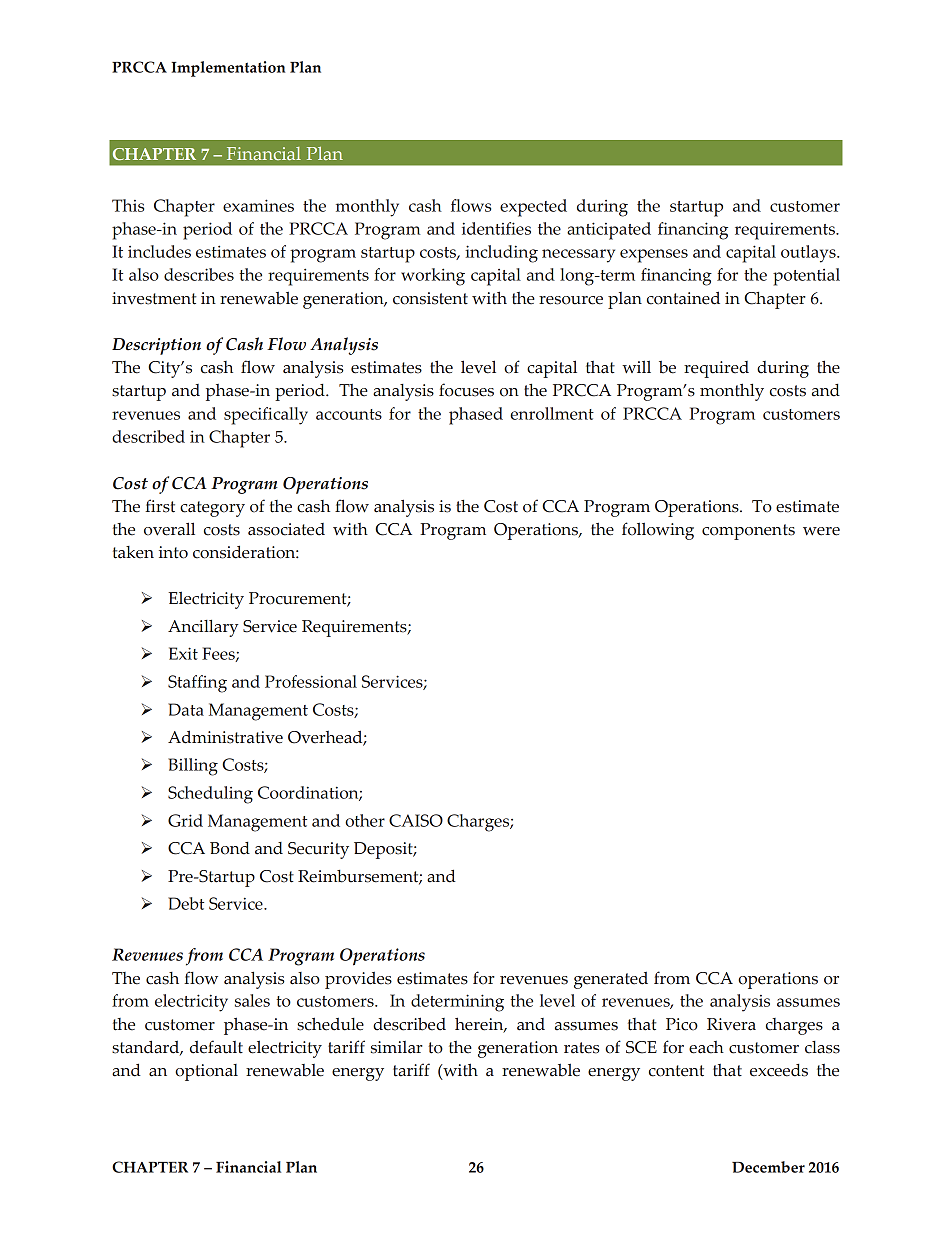 The width and height of the screenshot is (952, 1233). What do you see at coordinates (748, 532) in the screenshot?
I see `components` at bounding box center [748, 532].
